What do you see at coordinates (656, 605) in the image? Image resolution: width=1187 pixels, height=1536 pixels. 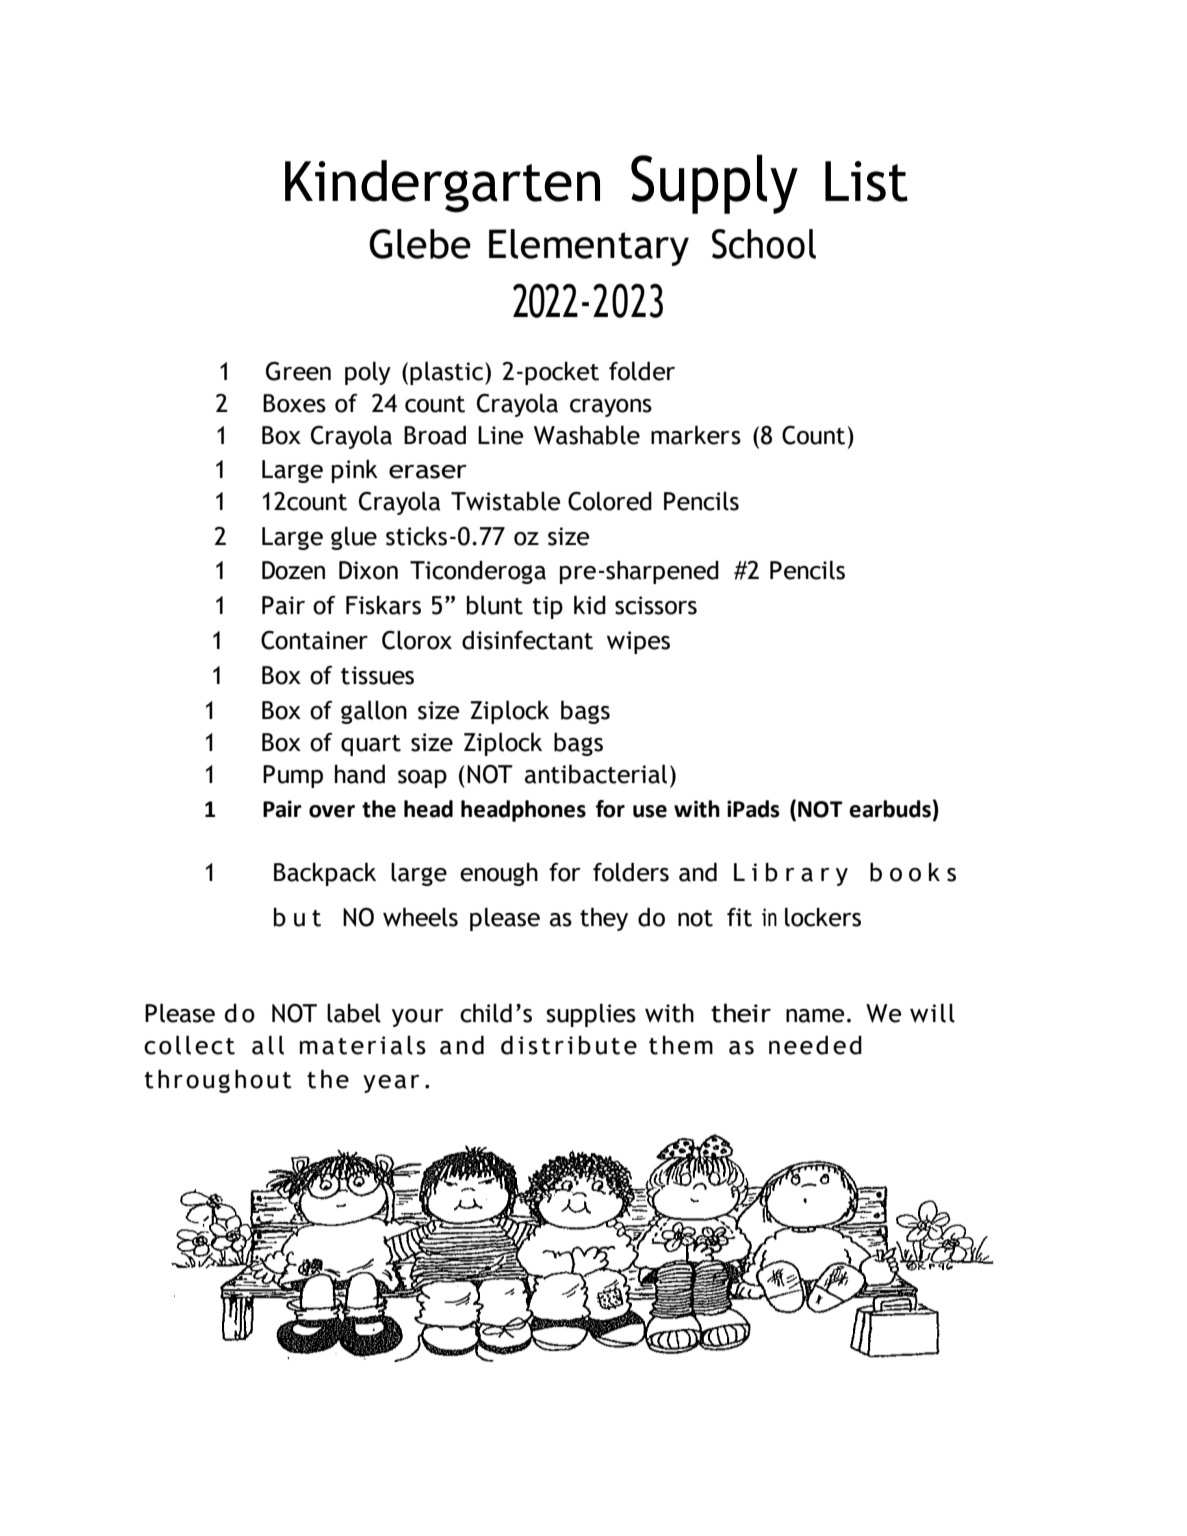 I see `scissors` at bounding box center [656, 605].
